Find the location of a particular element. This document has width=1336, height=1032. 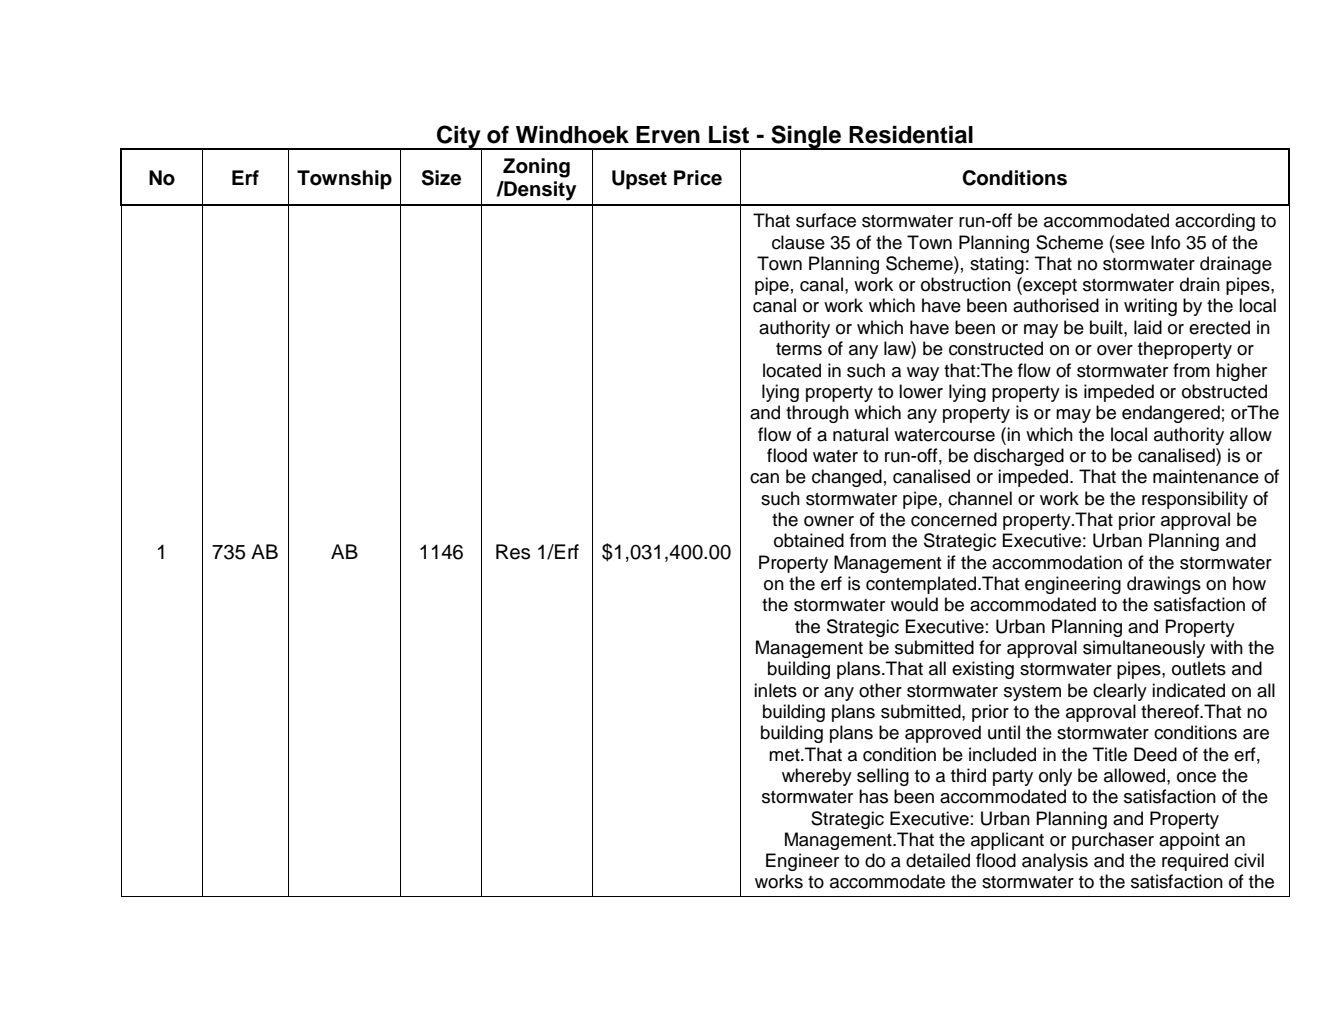

Single is located at coordinates (806, 137).
